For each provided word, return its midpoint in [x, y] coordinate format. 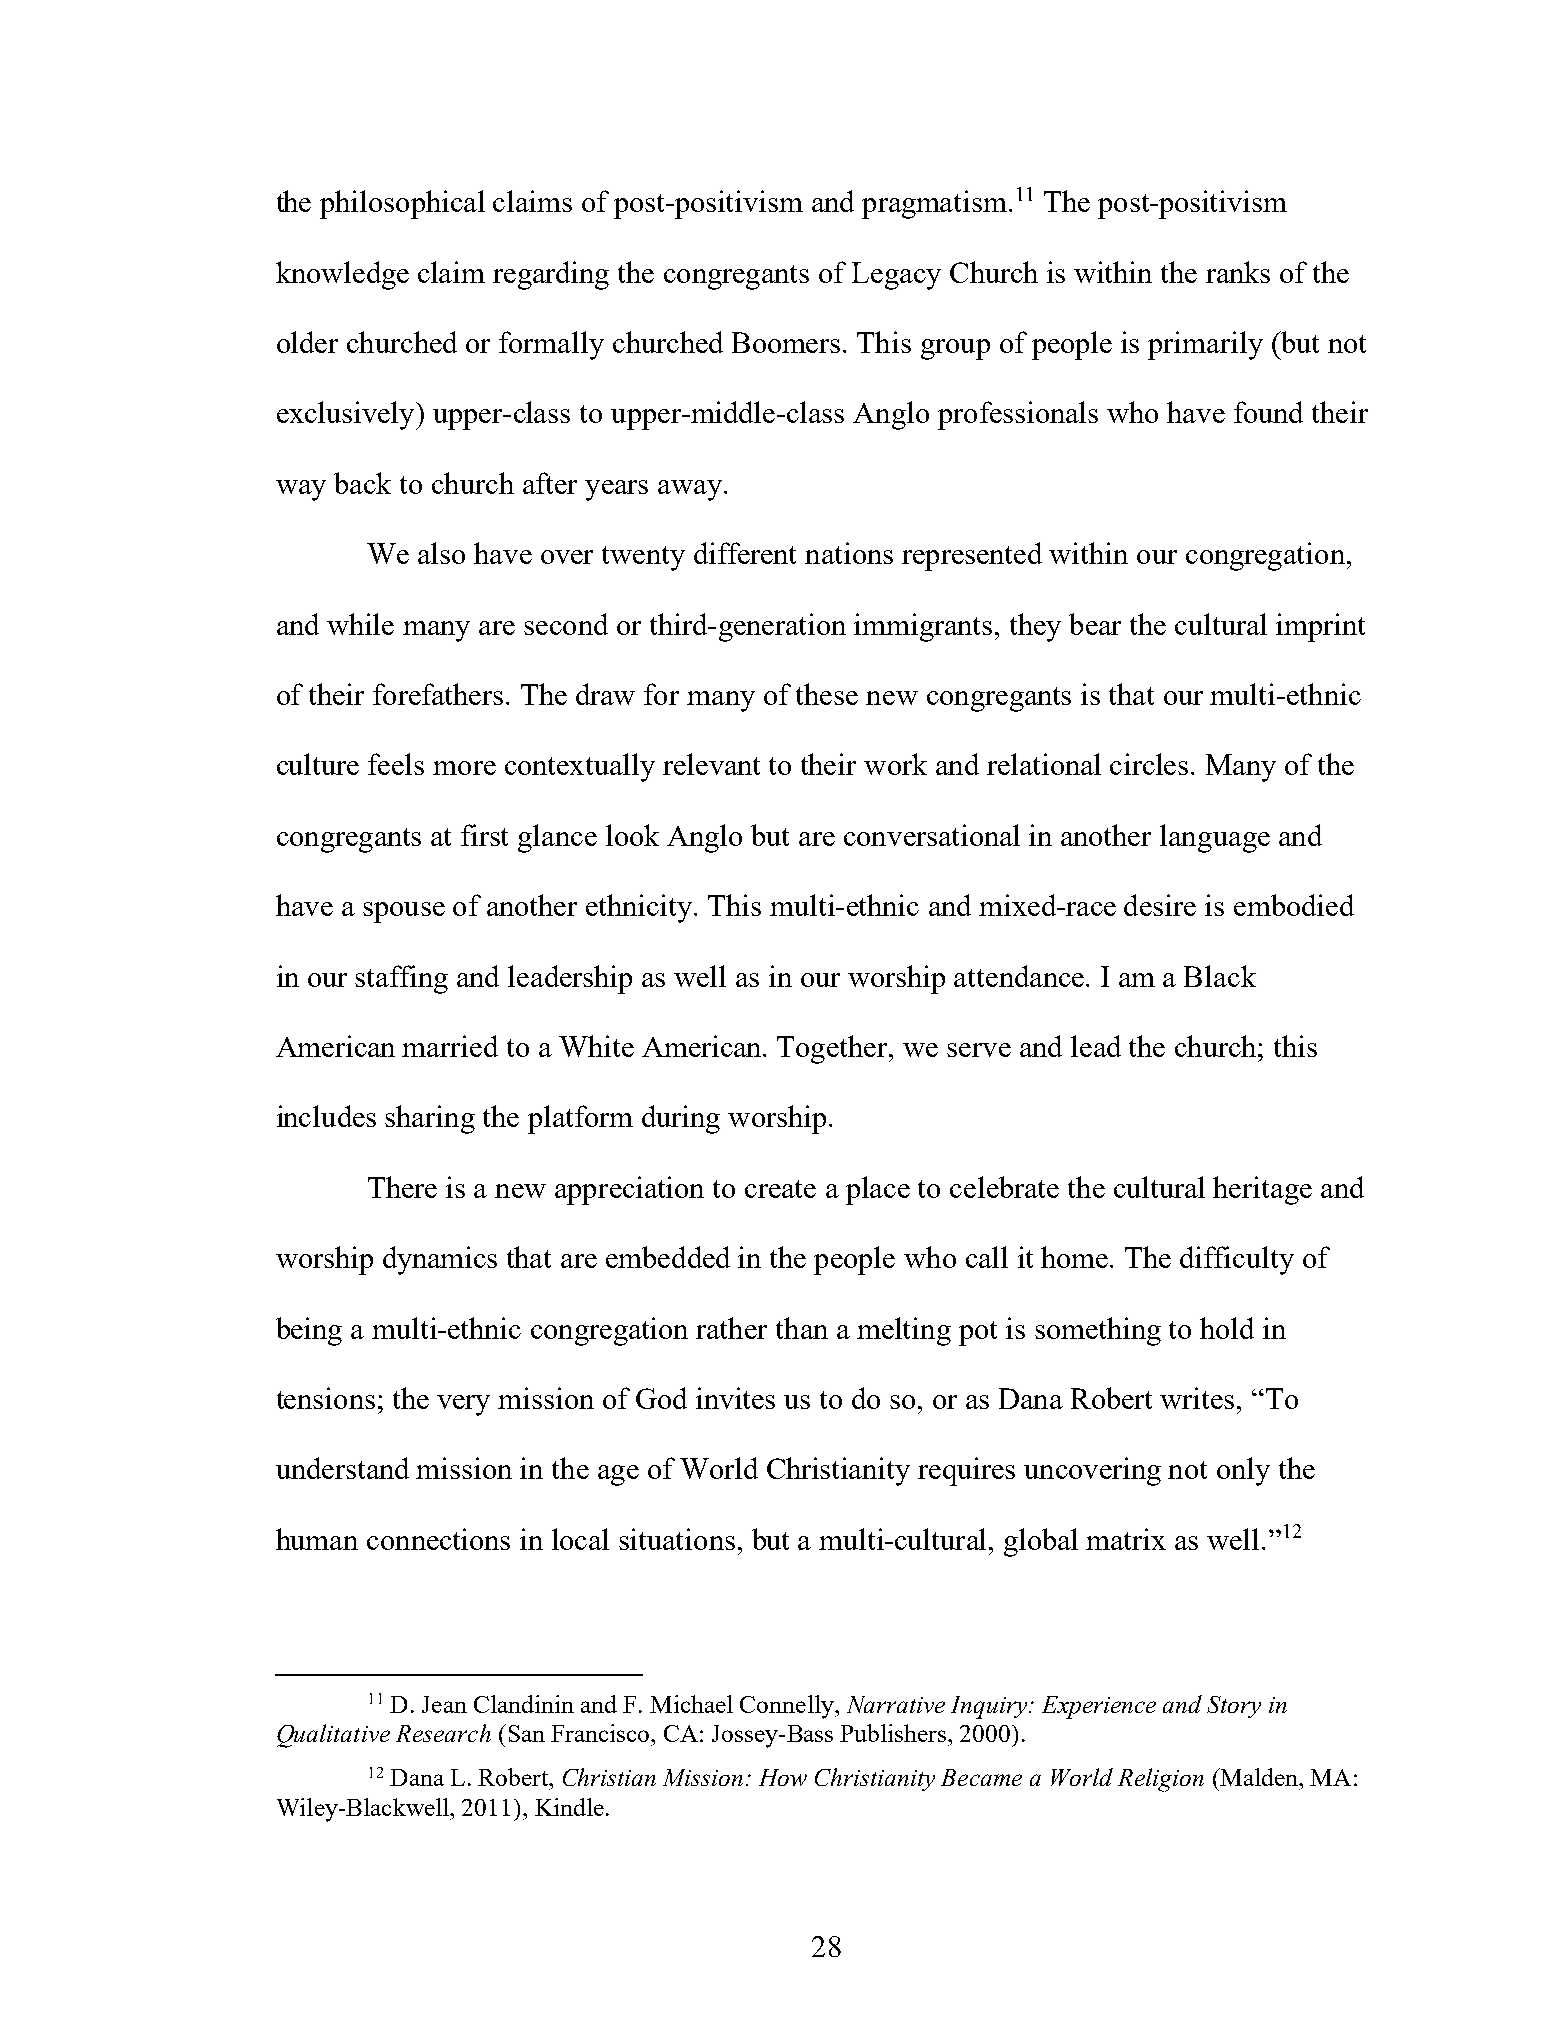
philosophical [402, 204]
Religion [1161, 1780]
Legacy [896, 276]
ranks [1238, 272]
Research [443, 1733]
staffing [401, 979]
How [783, 1777]
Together [834, 1049]
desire [1160, 905]
